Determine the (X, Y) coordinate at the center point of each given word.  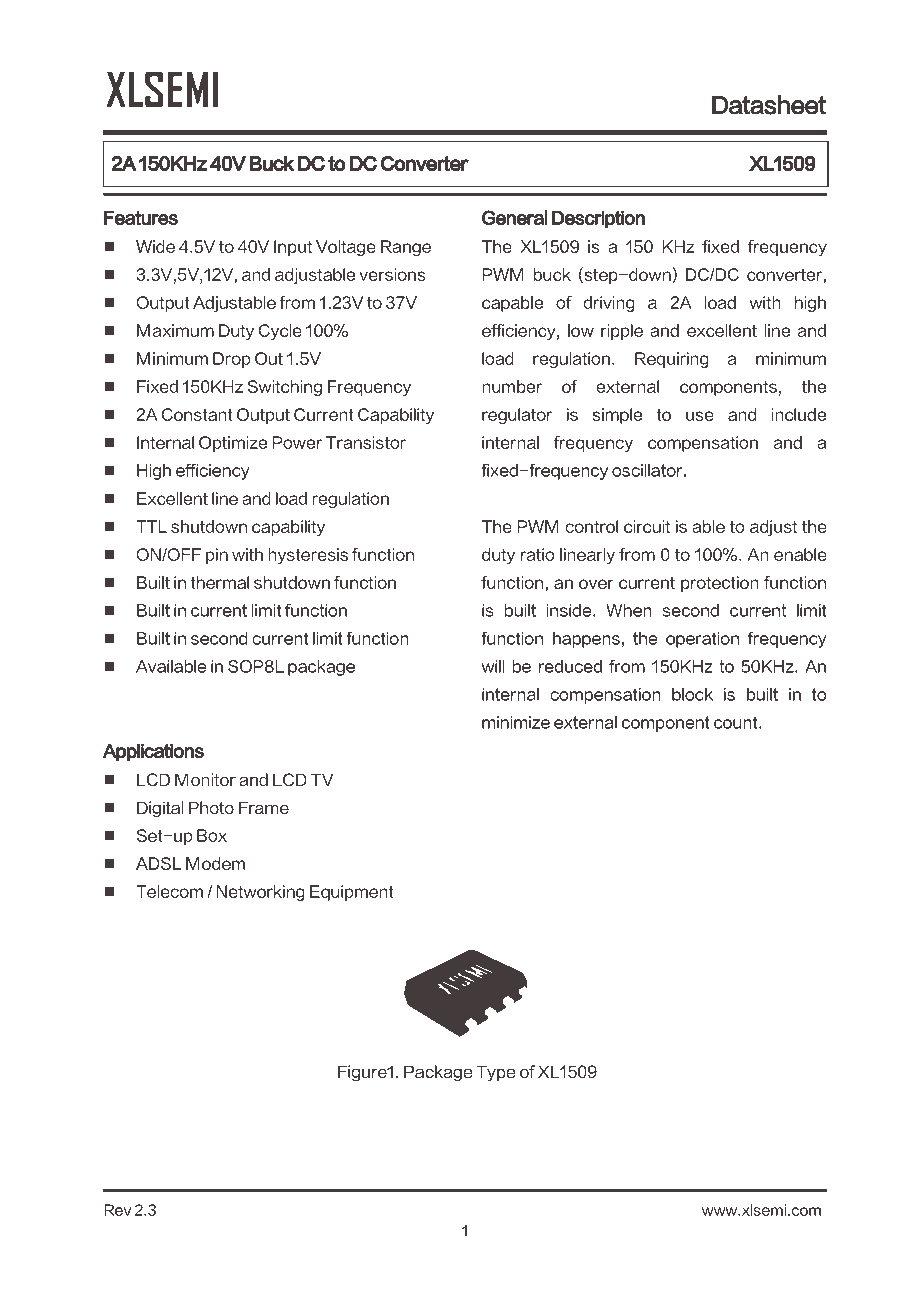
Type (495, 1073)
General (515, 217)
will (493, 666)
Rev (117, 1210)
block (692, 694)
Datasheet (769, 105)
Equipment (352, 893)
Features (141, 217)
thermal (219, 582)
